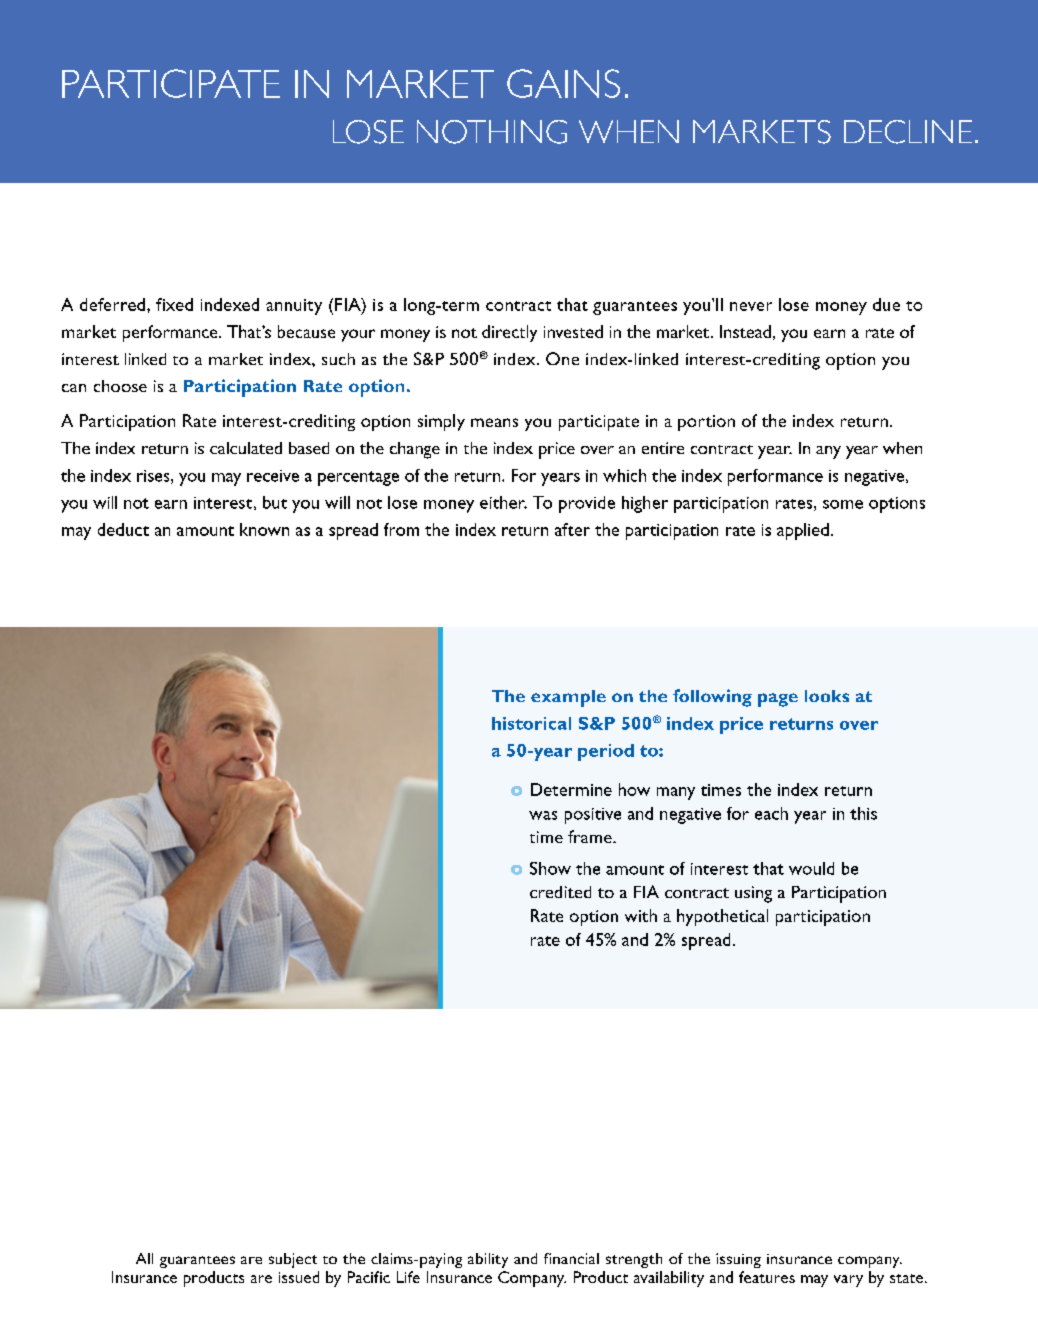 The width and height of the screenshot is (1038, 1344). Describe the element at coordinates (722, 917) in the screenshot. I see `hypothetical` at that location.
